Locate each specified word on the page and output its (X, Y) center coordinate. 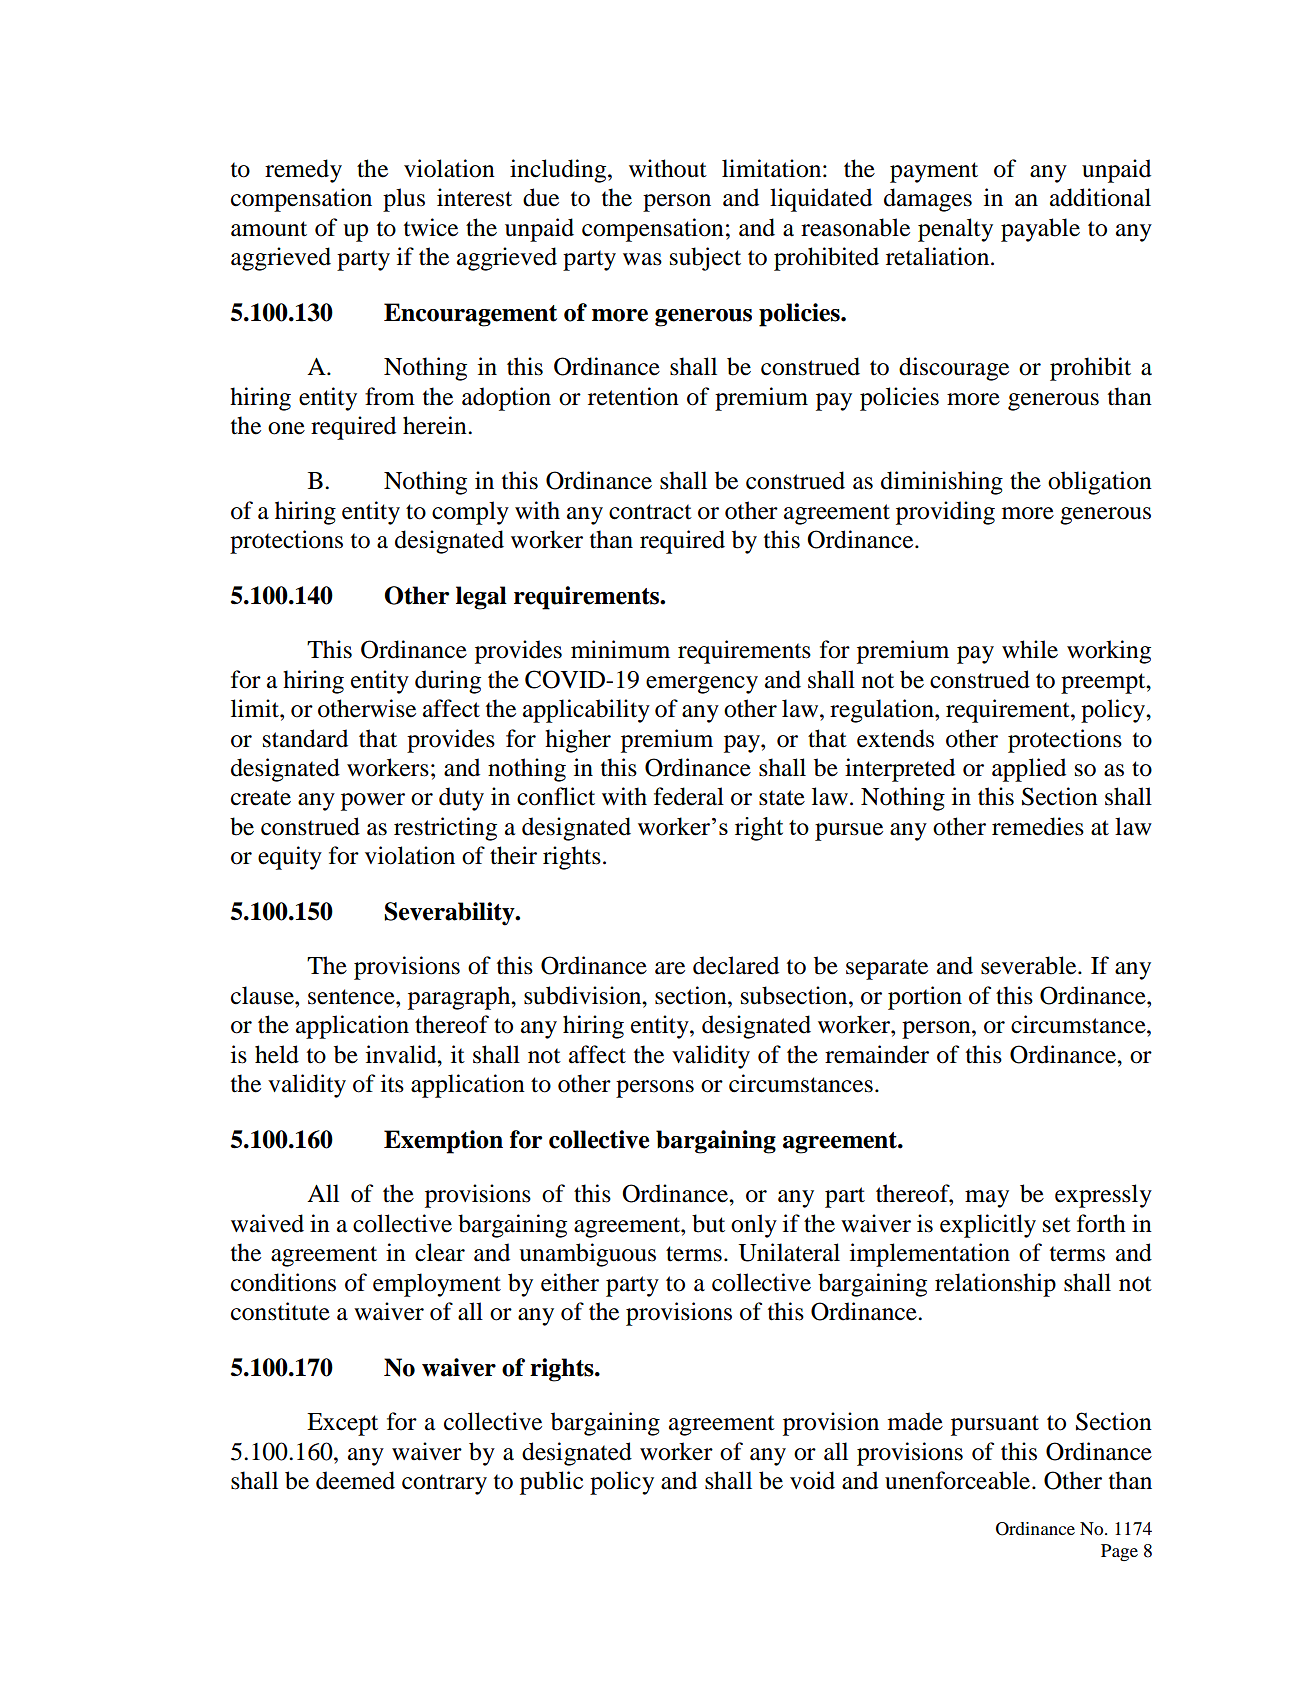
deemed (355, 1480)
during (448, 682)
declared (736, 965)
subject (705, 259)
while (1030, 649)
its (392, 1083)
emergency (702, 685)
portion (925, 998)
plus (404, 200)
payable (1040, 230)
